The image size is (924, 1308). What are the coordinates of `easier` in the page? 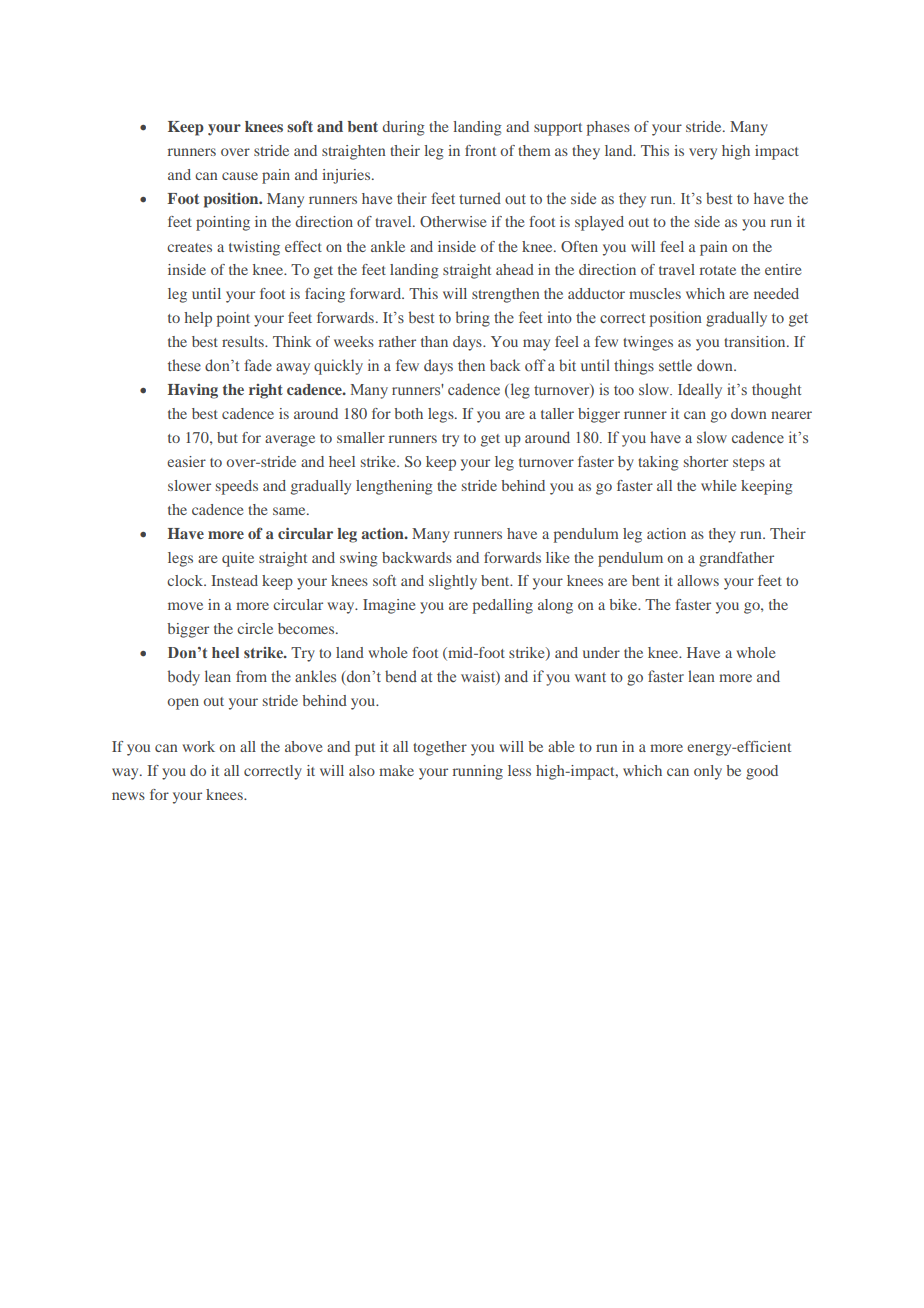 It's located at (186, 461).
